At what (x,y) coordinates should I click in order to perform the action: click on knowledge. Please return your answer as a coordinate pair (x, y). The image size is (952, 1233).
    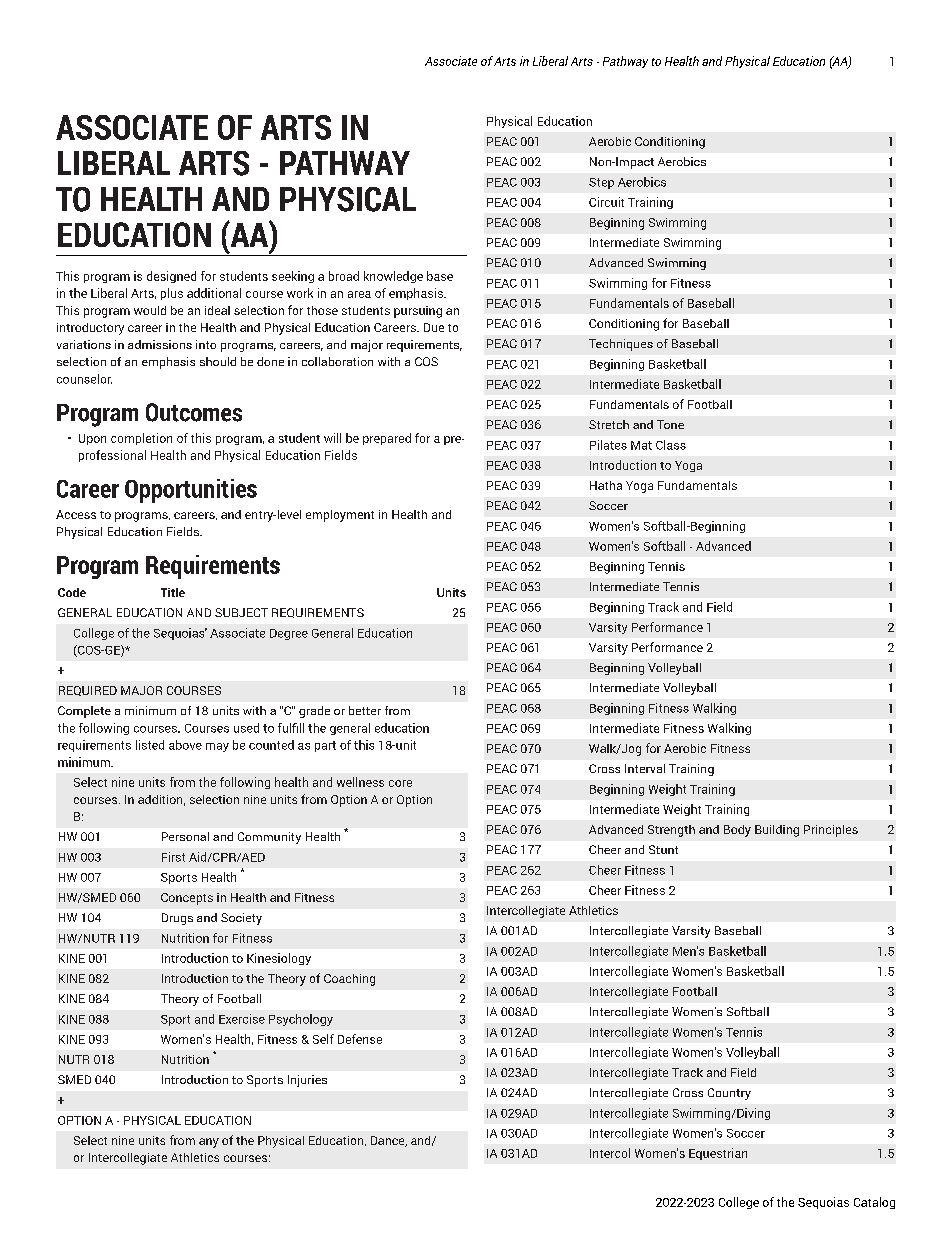
    Looking at the image, I should click on (393, 277).
